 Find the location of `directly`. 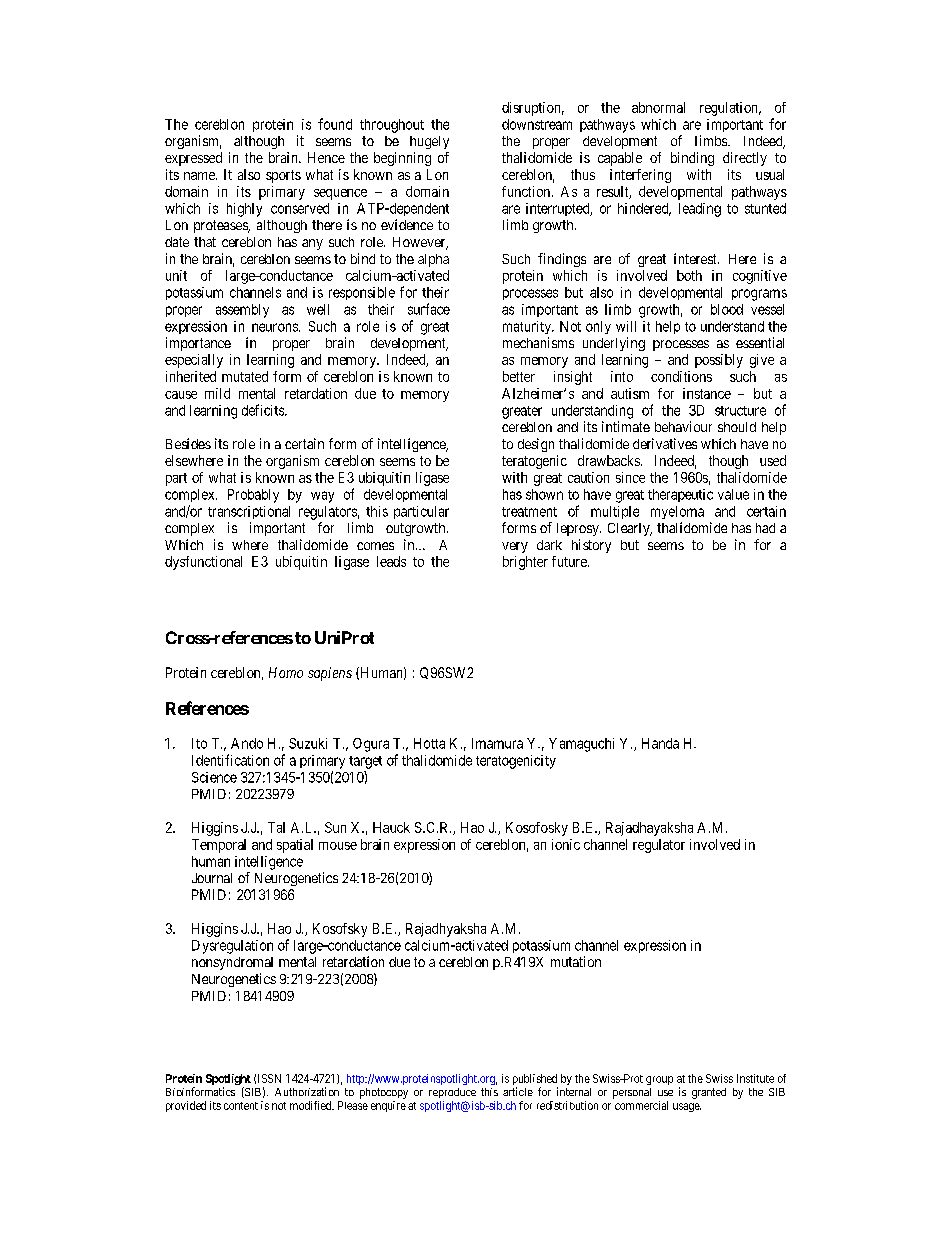

directly is located at coordinates (745, 159).
